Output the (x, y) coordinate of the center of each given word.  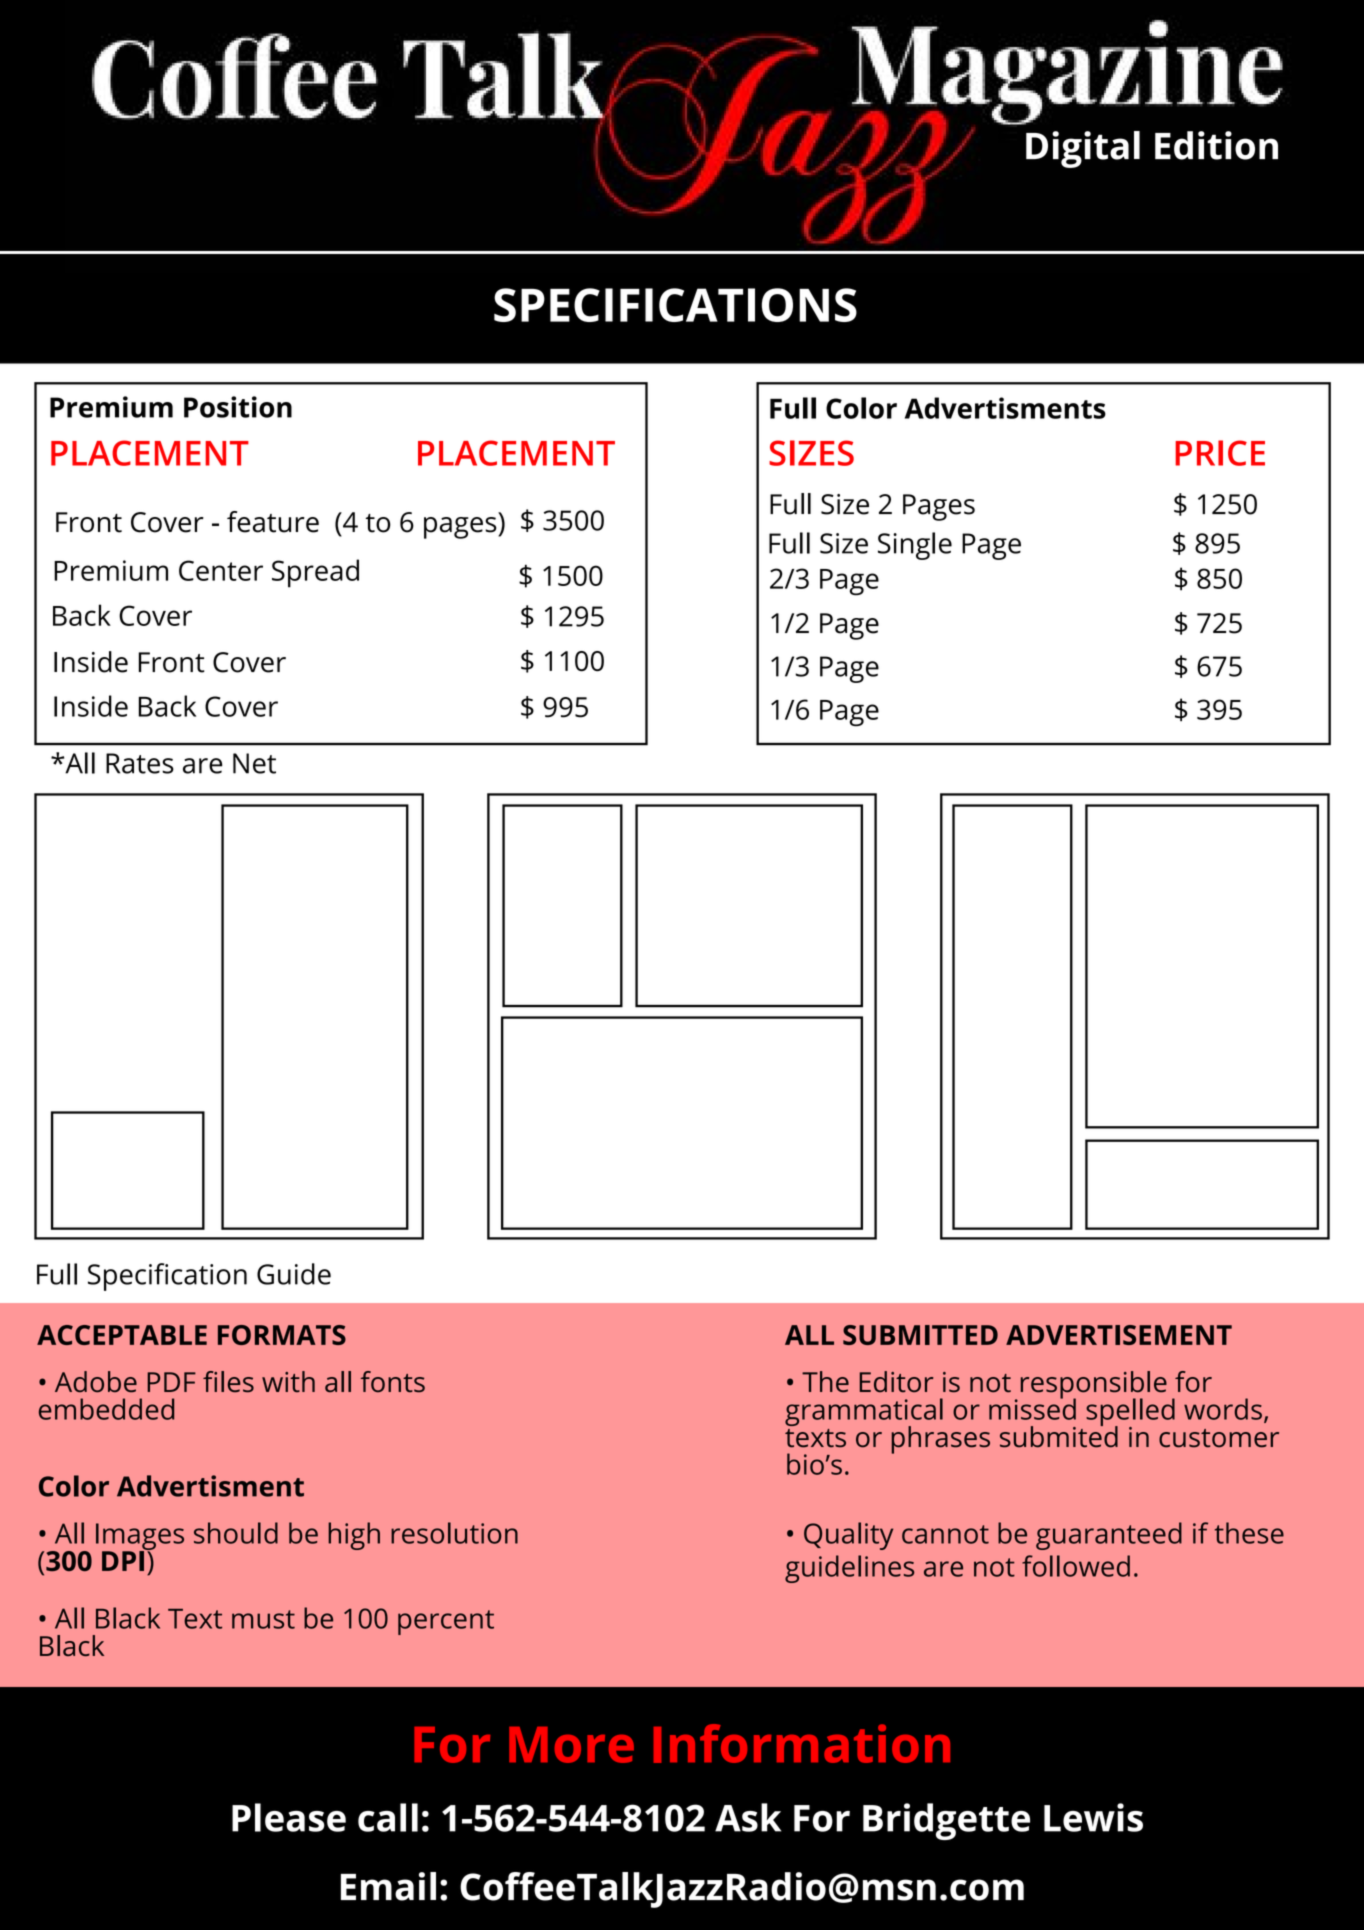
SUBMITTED (920, 1335)
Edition (1216, 145)
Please (289, 1817)
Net (254, 763)
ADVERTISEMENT (1119, 1335)
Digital (1083, 149)
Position (238, 407)
